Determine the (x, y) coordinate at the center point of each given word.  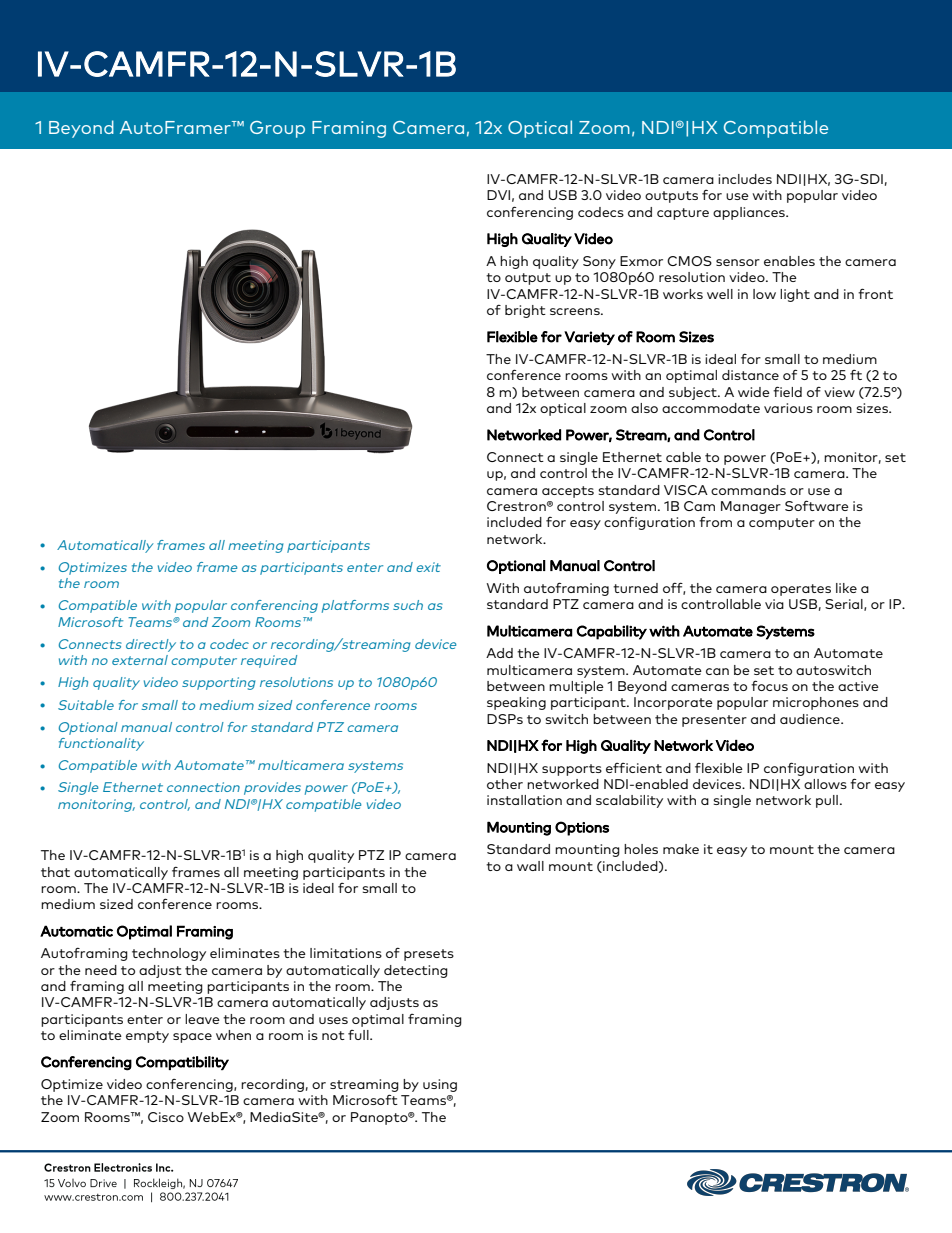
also (644, 408)
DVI (498, 195)
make (681, 849)
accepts (568, 492)
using (440, 1085)
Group (277, 129)
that (55, 872)
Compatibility (182, 1063)
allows (825, 784)
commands (748, 490)
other (505, 784)
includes (745, 179)
